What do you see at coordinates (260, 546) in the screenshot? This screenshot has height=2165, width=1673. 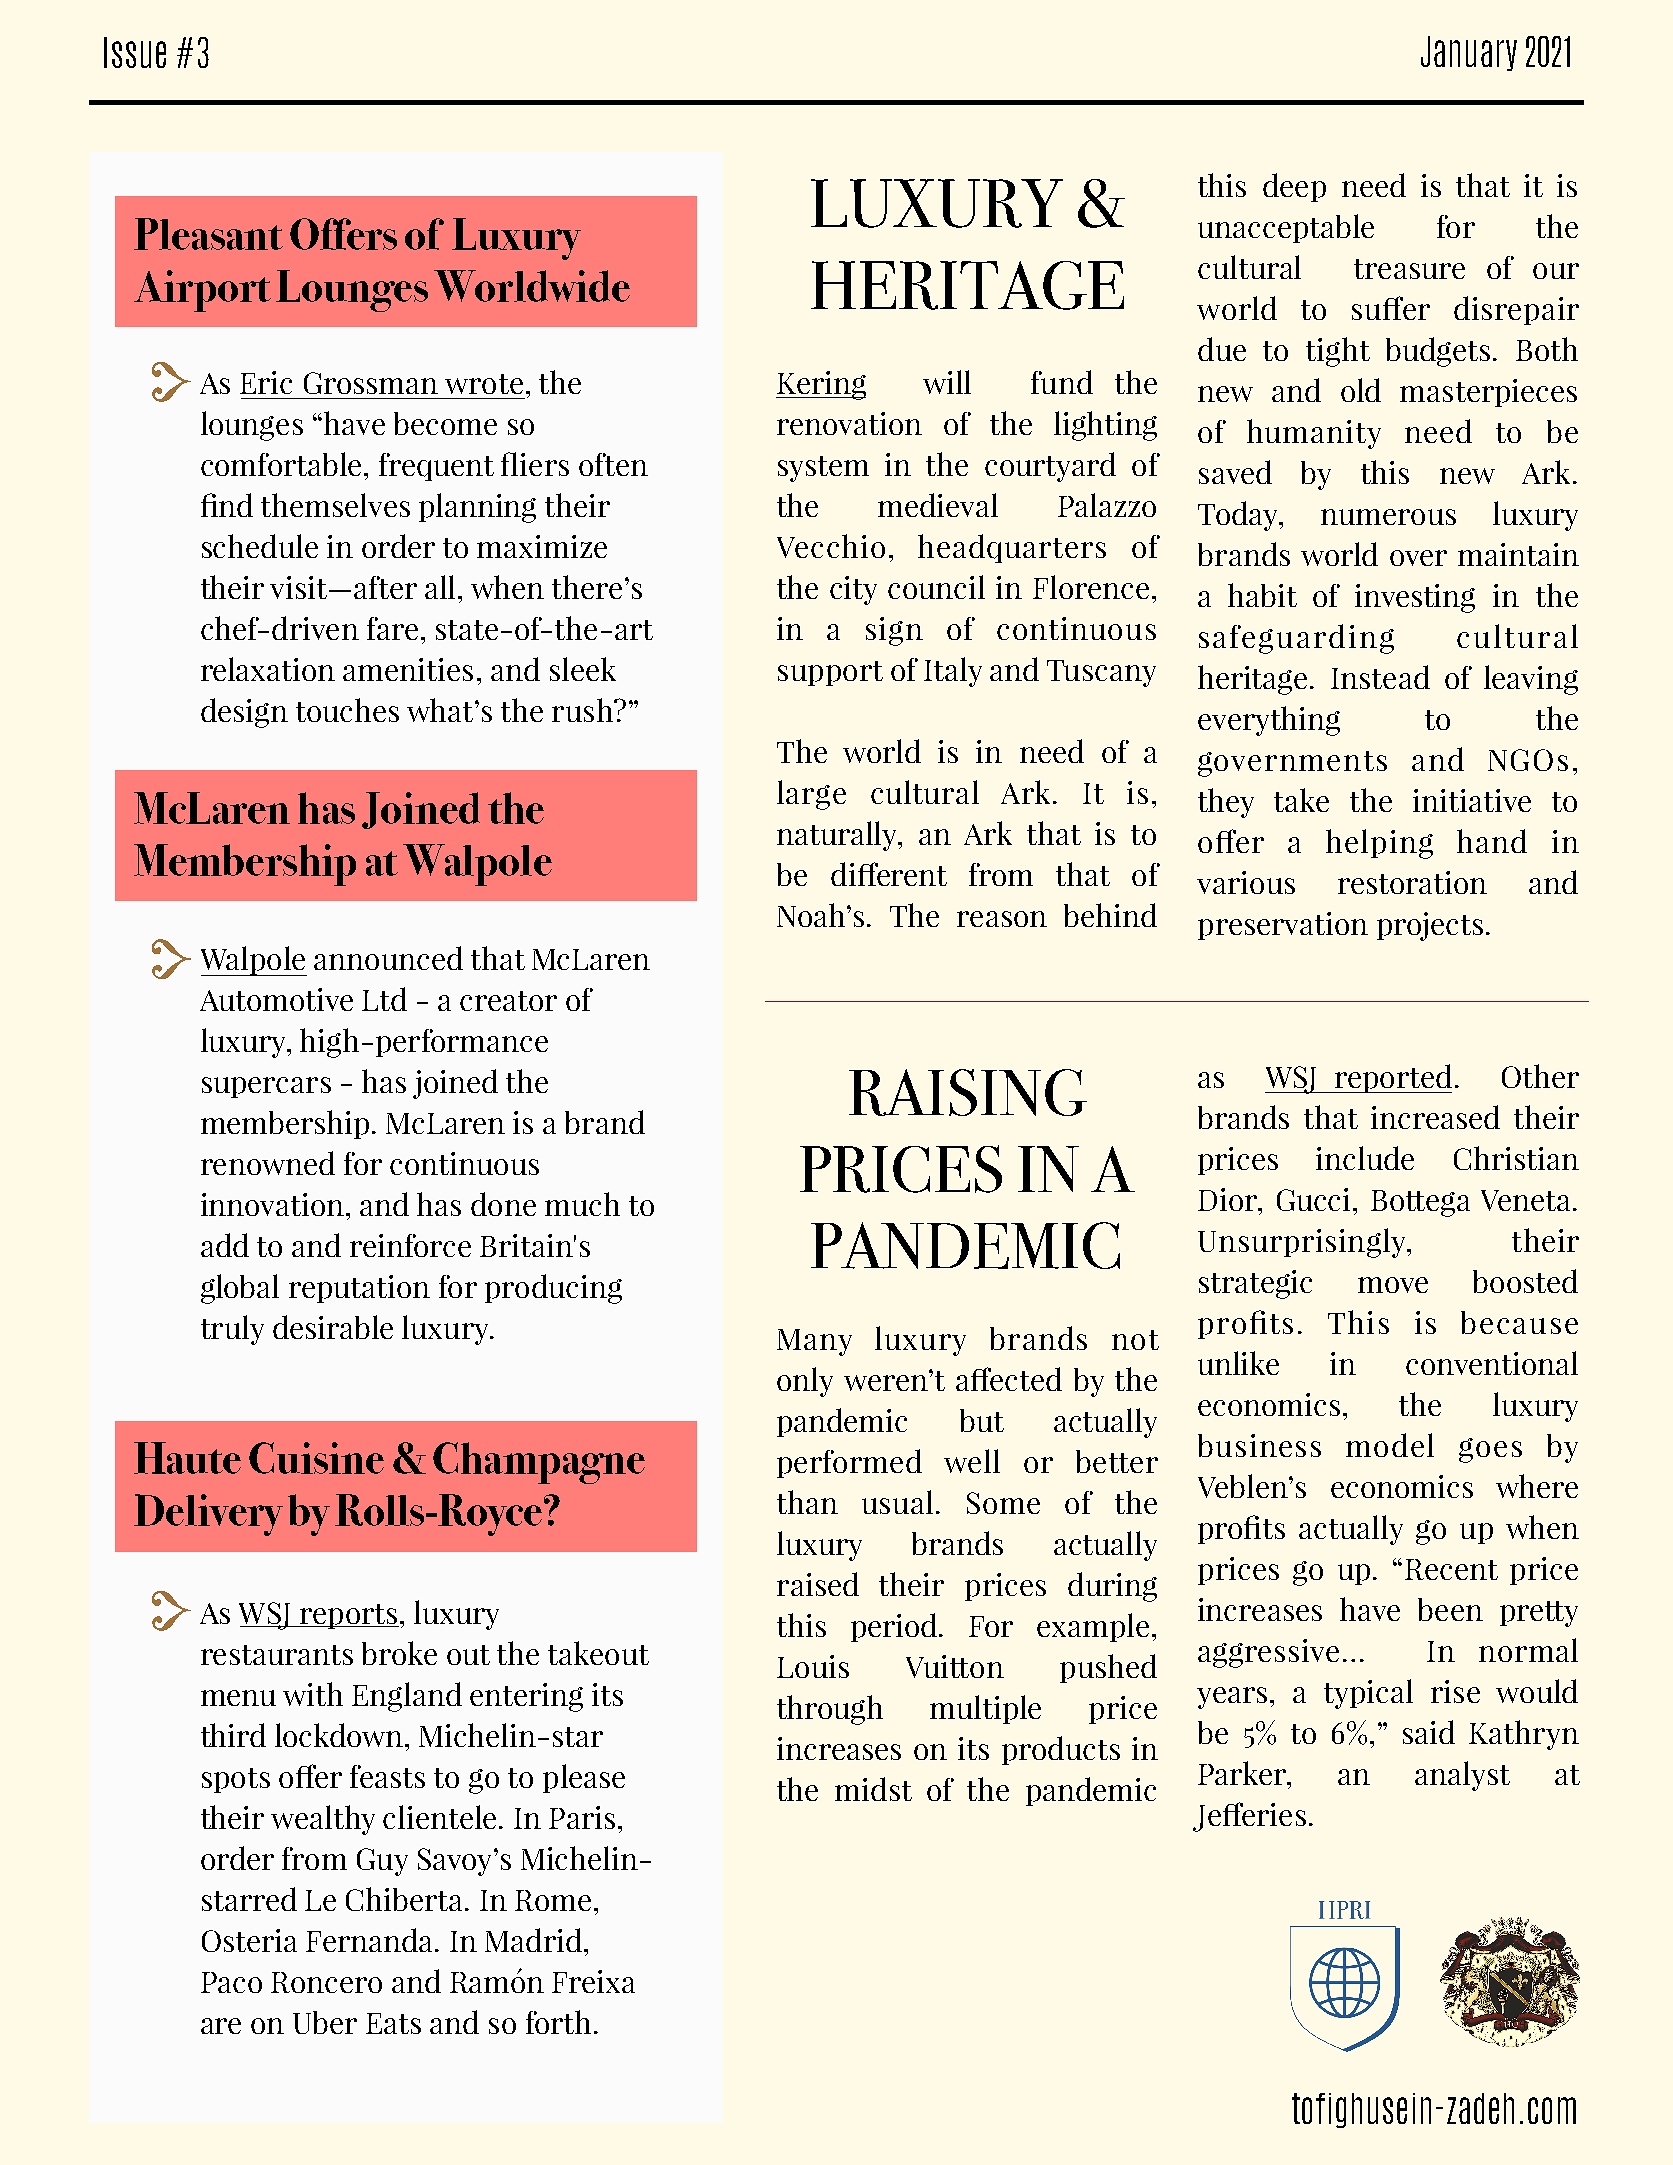 I see `schedule` at bounding box center [260, 546].
